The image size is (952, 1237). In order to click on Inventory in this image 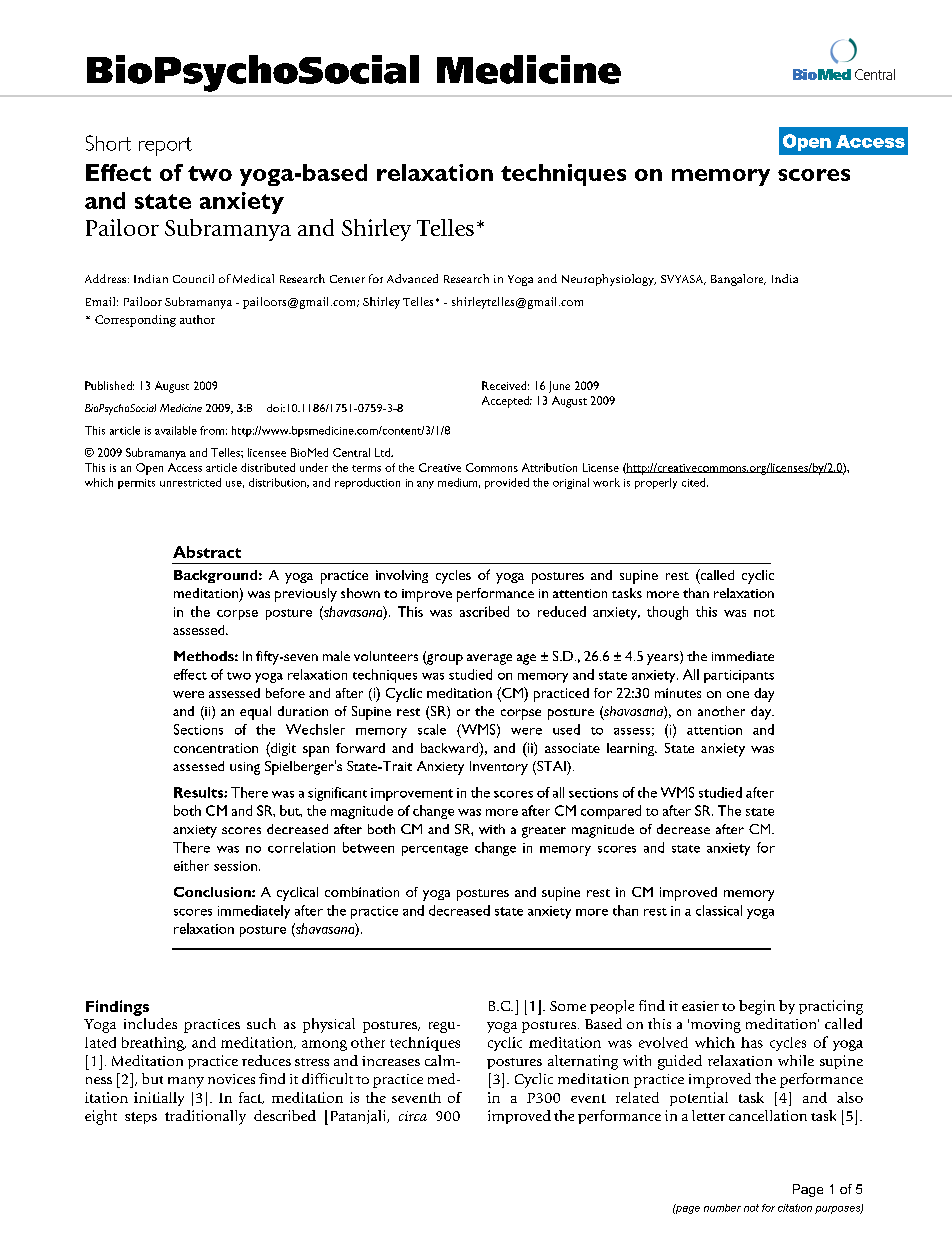, I will do `click(499, 768)`.
